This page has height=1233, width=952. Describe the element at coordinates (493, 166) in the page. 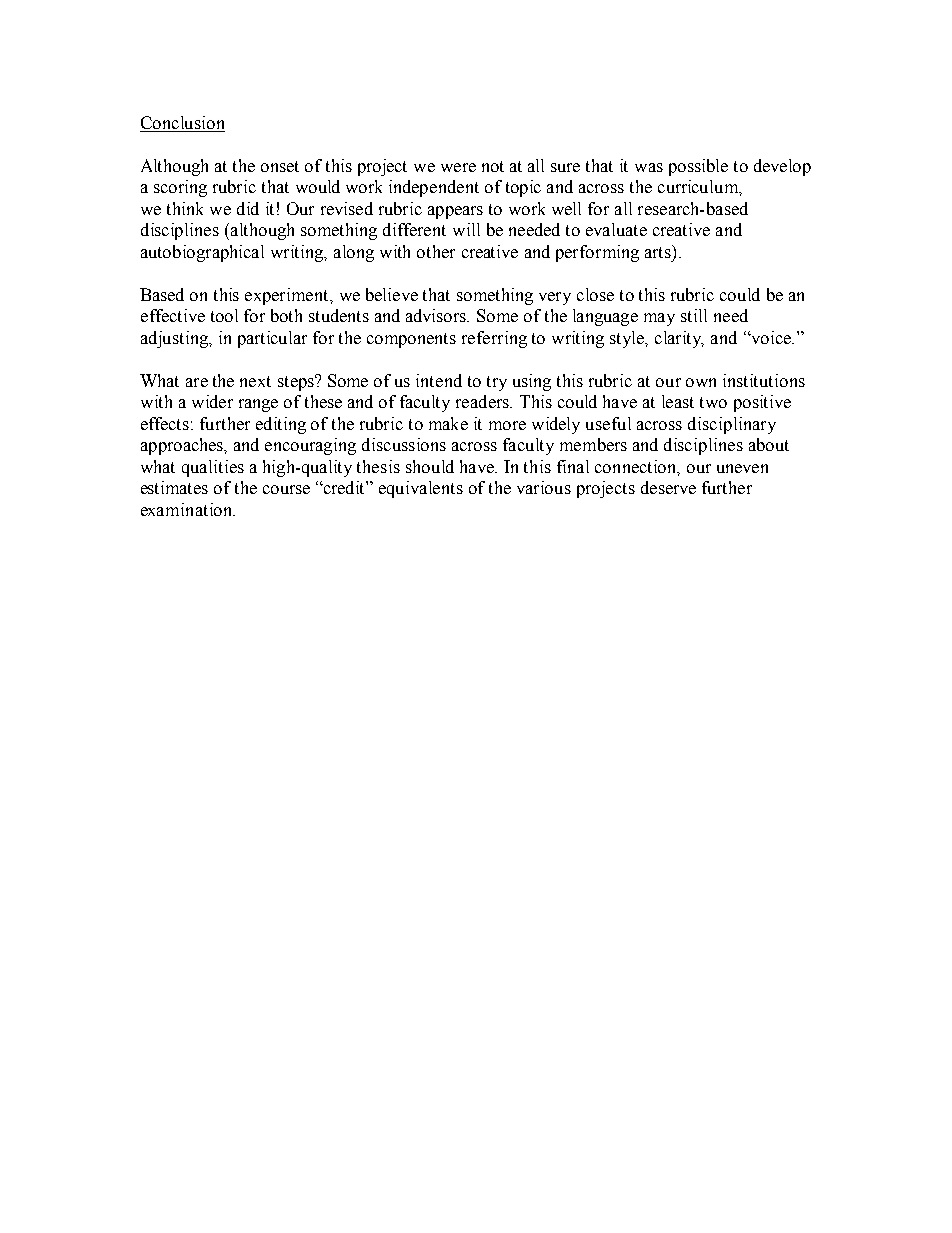

I see `not` at that location.
